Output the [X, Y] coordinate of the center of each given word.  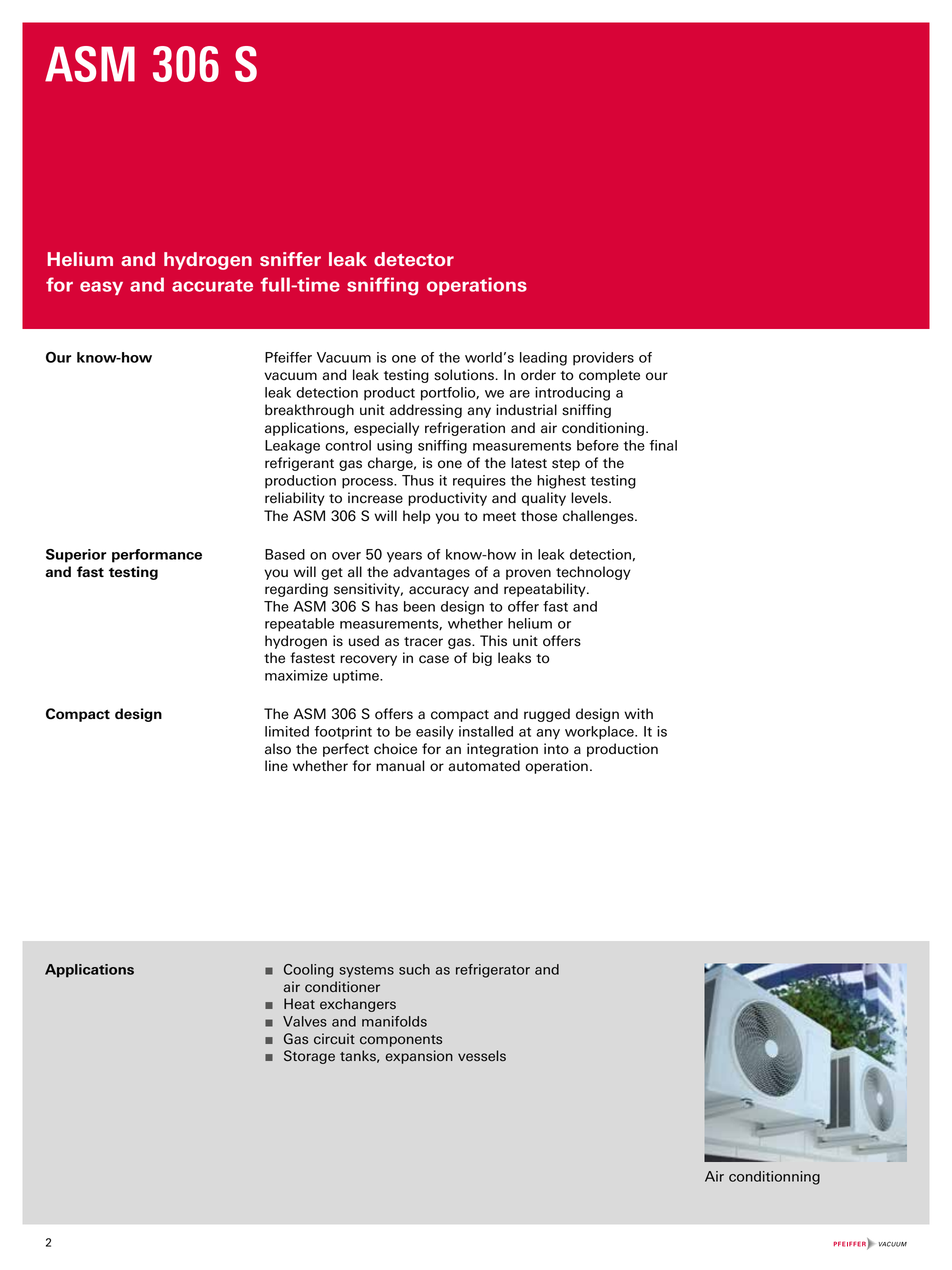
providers [603, 359]
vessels [482, 1056]
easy [101, 288]
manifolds [394, 1021]
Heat [299, 1004]
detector [414, 259]
